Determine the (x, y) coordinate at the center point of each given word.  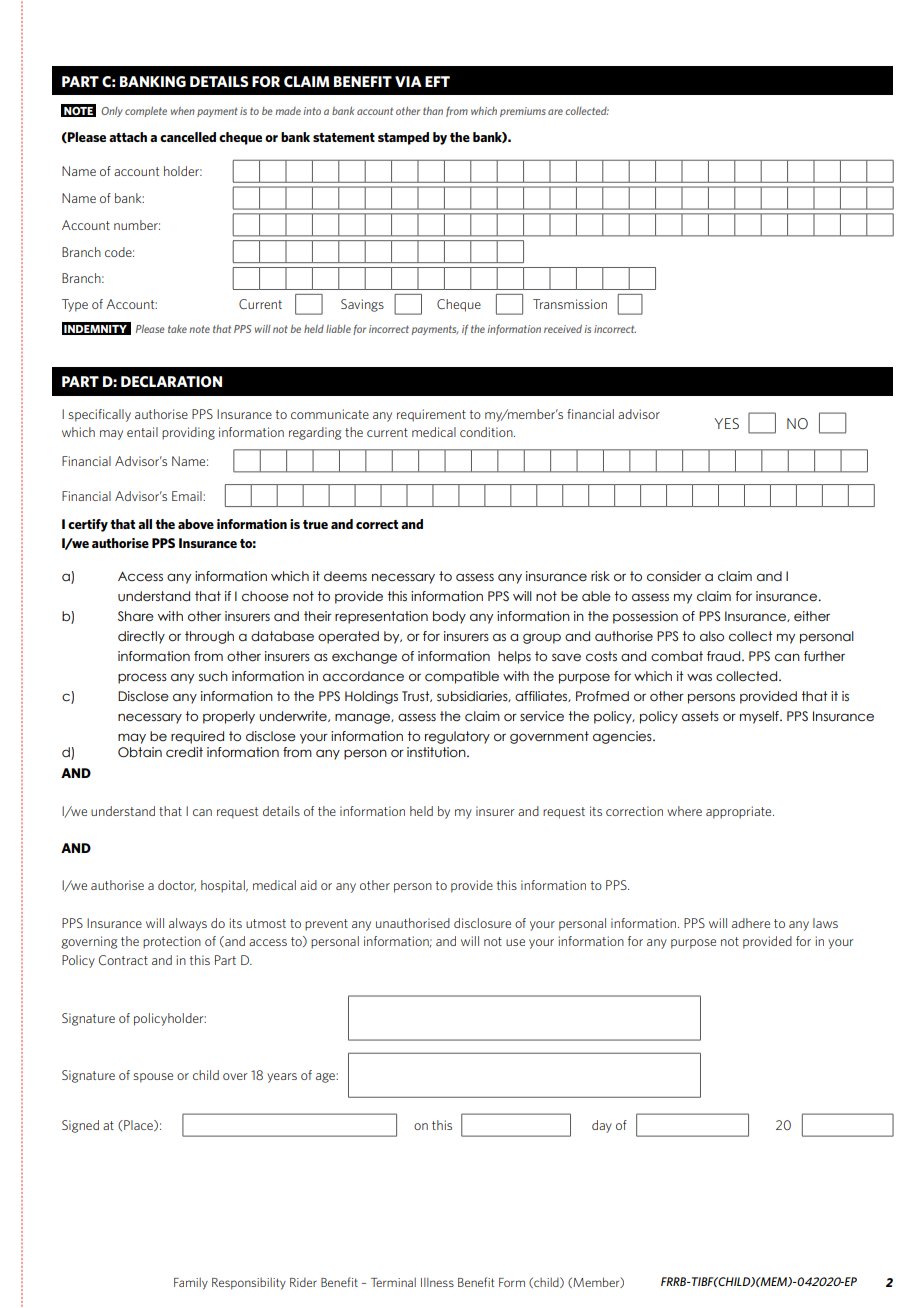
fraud (725, 656)
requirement (431, 415)
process (142, 678)
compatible (462, 677)
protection (172, 942)
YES (726, 423)
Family (191, 1284)
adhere (751, 923)
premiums (523, 112)
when (183, 111)
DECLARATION (171, 381)
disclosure (482, 923)
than (433, 111)
